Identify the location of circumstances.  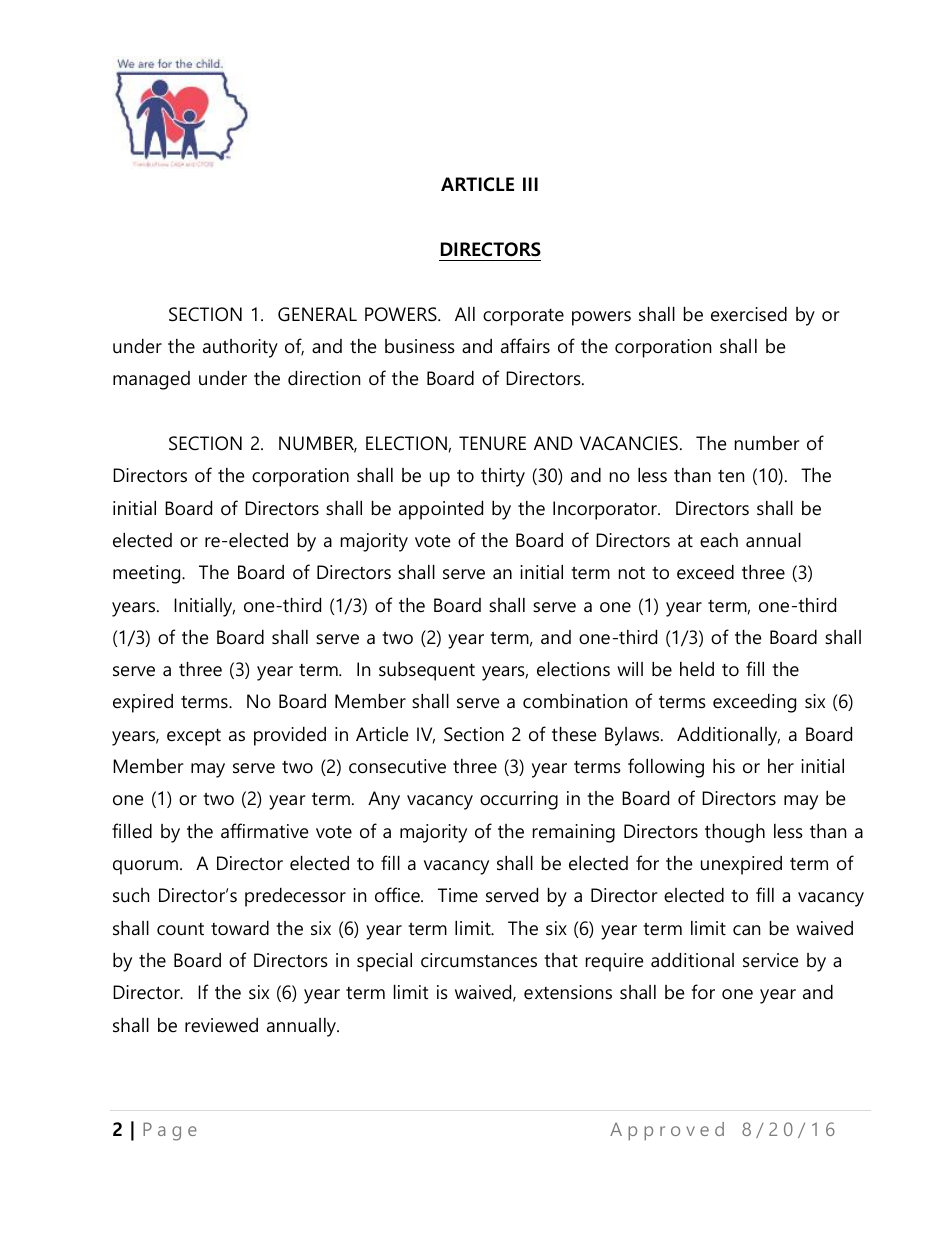
(479, 960).
